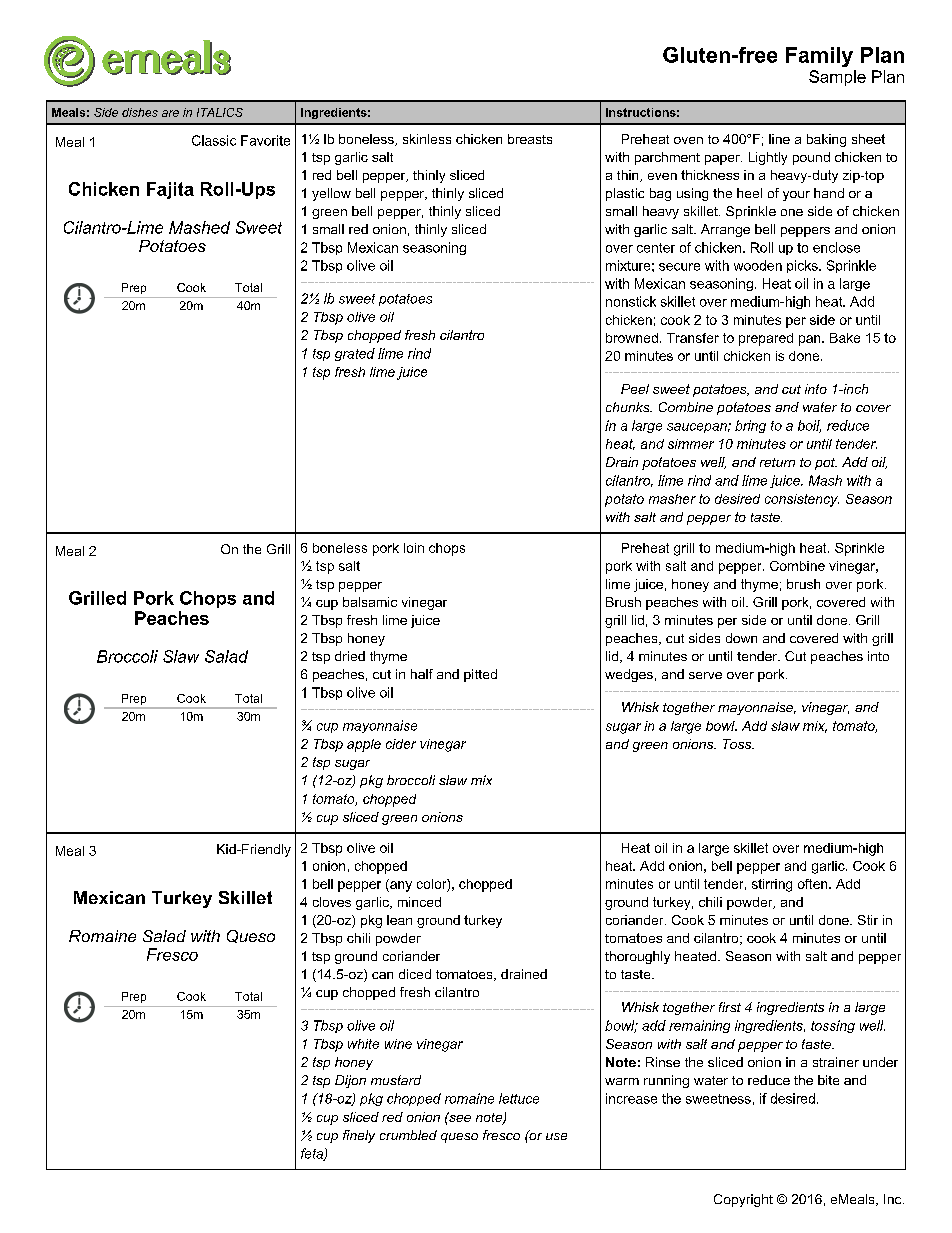 The image size is (952, 1233). What do you see at coordinates (359, 1136) in the screenshot?
I see `finely` at bounding box center [359, 1136].
